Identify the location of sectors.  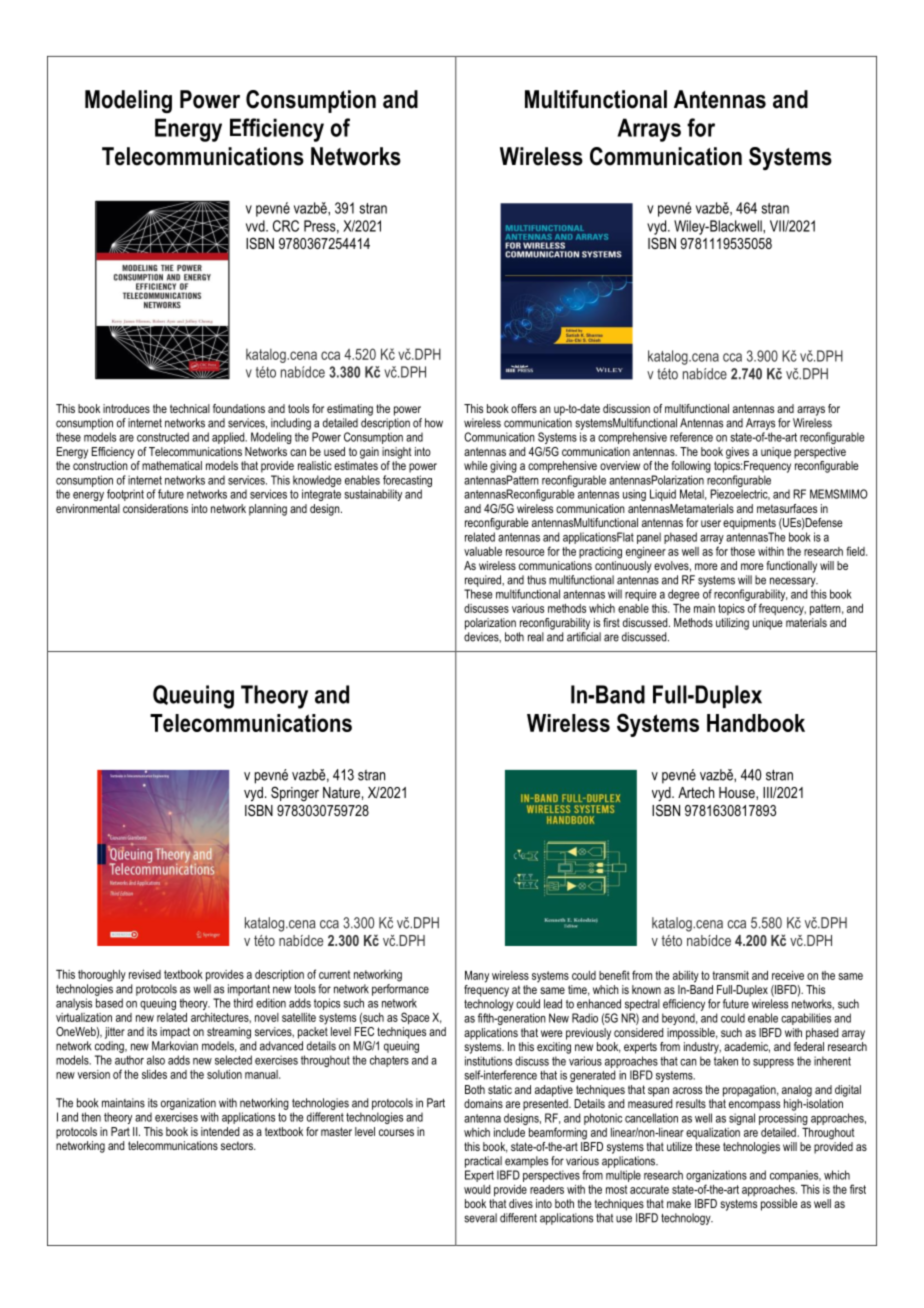
(238, 1145).
